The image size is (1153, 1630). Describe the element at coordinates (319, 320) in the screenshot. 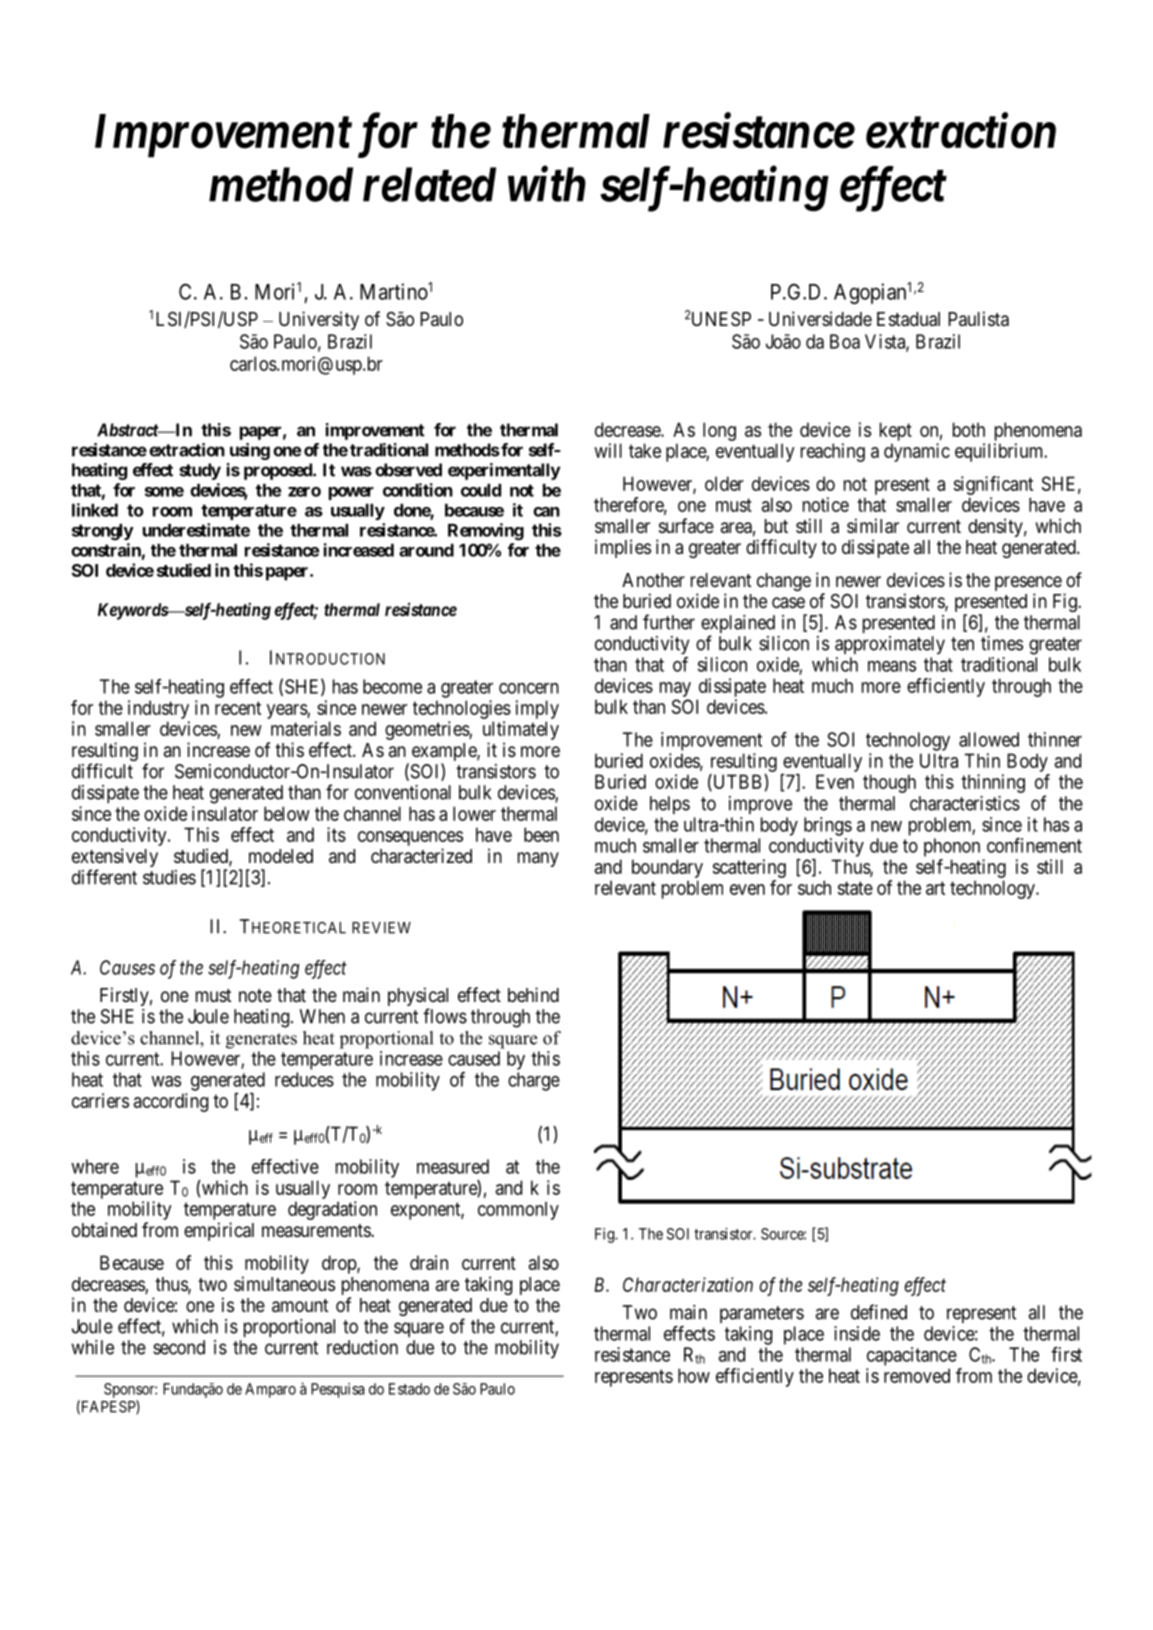

I see `University` at that location.
